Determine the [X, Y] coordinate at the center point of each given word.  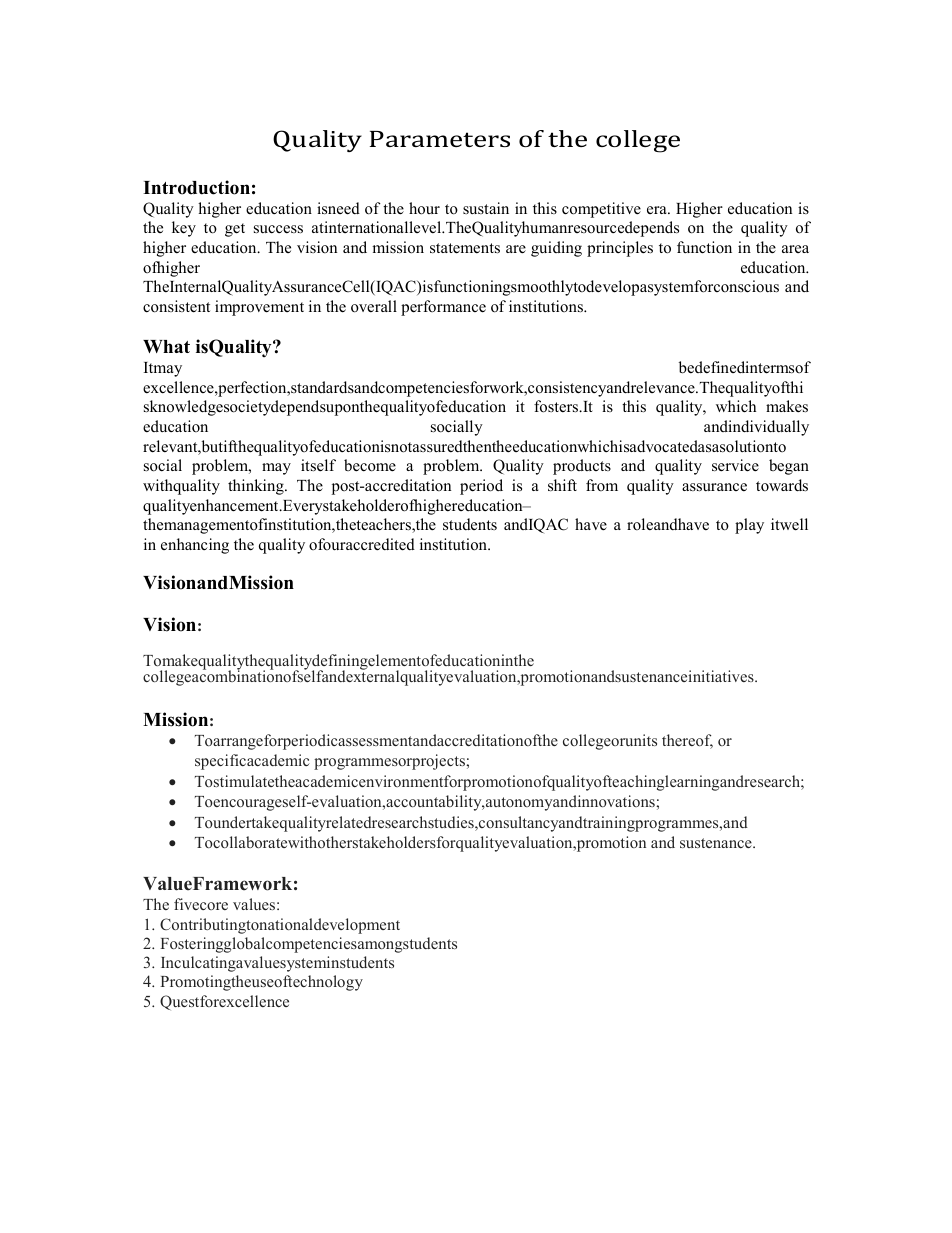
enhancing [195, 546]
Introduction [196, 187]
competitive [601, 210]
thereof [687, 741]
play [749, 526]
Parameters [440, 139]
